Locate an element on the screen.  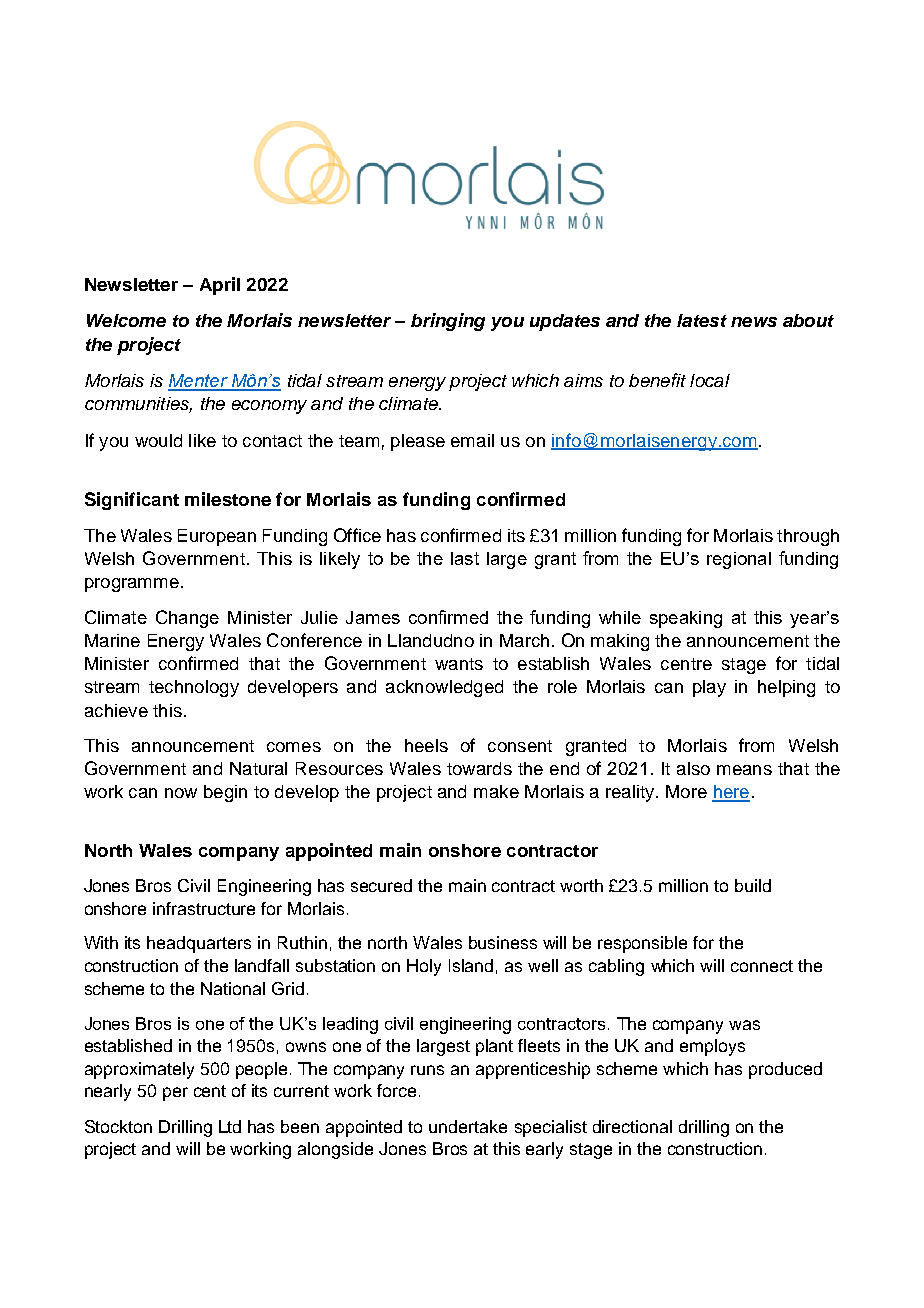
April is located at coordinates (220, 286).
